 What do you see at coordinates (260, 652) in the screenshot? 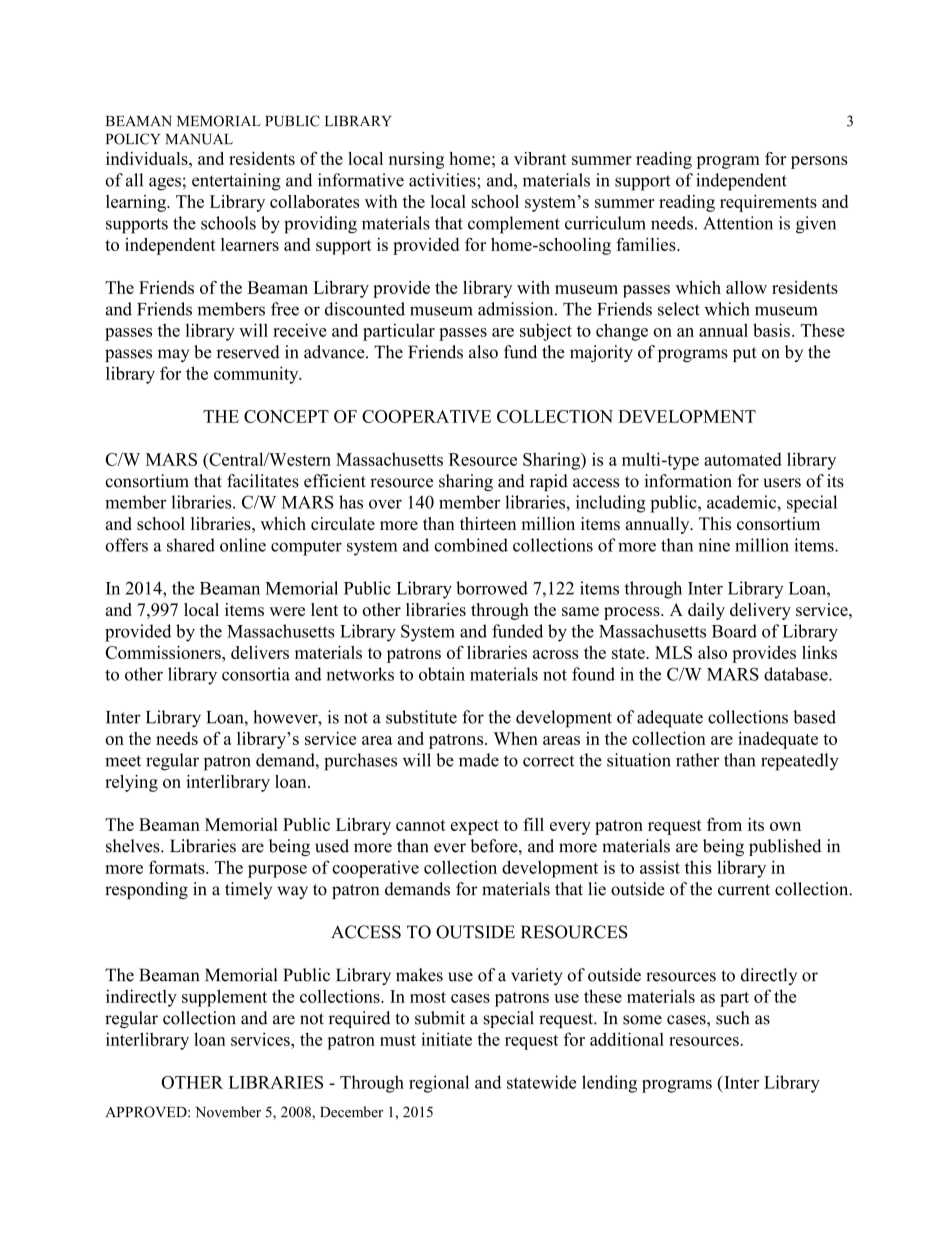
I see `delivers` at bounding box center [260, 652].
